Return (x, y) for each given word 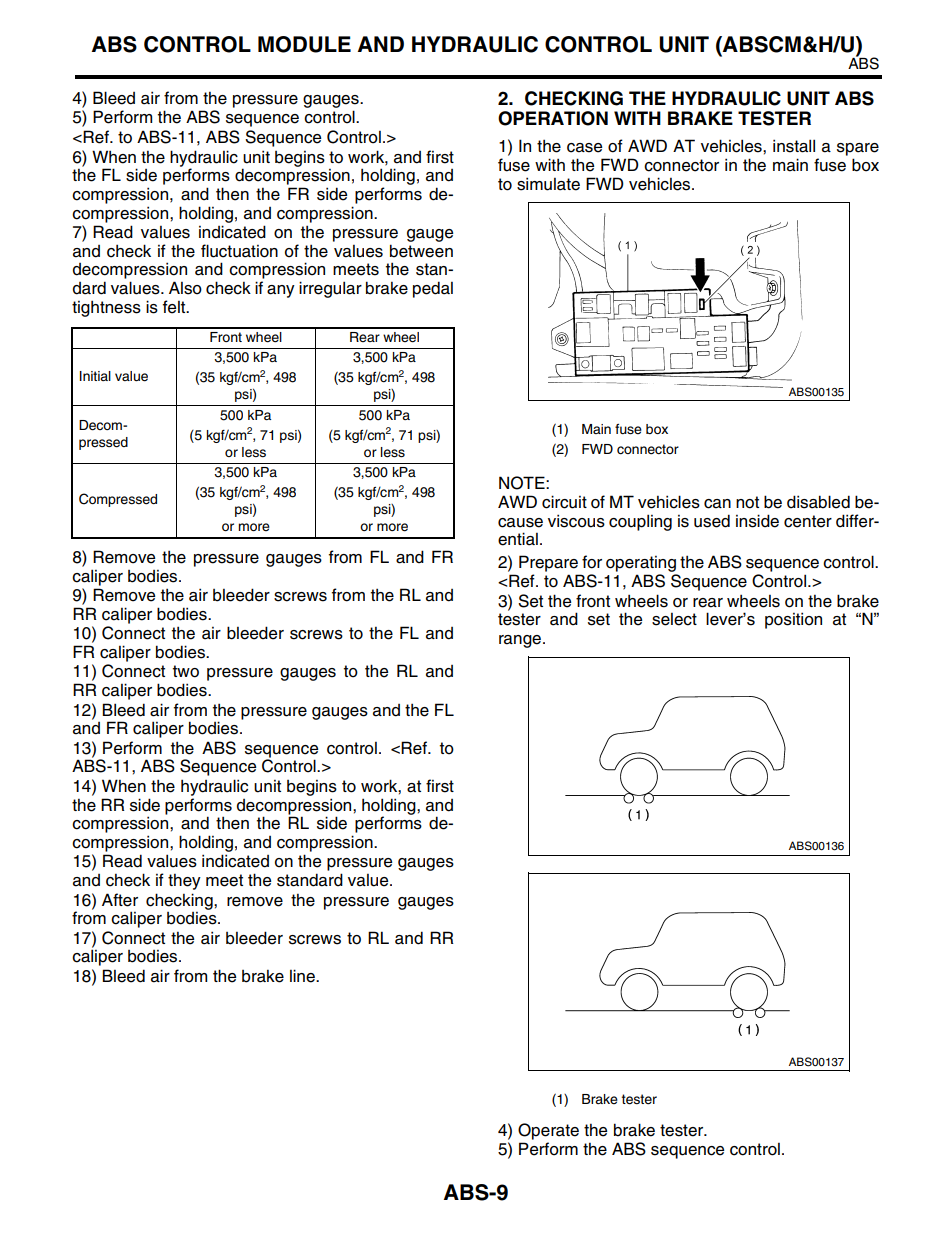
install (794, 146)
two (186, 671)
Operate (548, 1131)
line (303, 976)
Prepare (548, 563)
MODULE (304, 44)
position (793, 620)
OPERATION (553, 118)
